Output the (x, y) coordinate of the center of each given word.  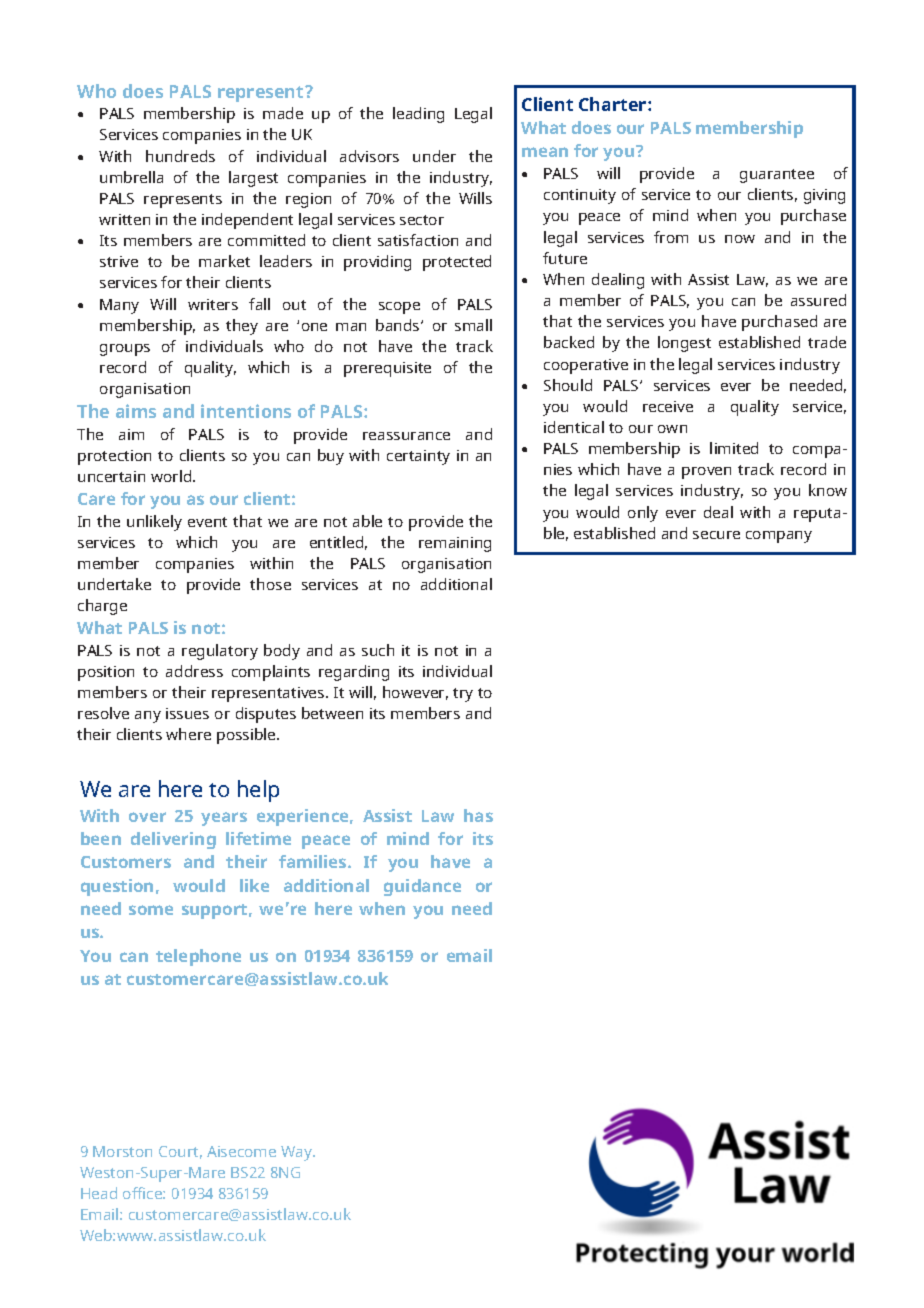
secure (716, 535)
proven (706, 473)
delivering (173, 840)
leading (418, 115)
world (172, 476)
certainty (418, 457)
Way (298, 1153)
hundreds (180, 156)
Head (99, 1193)
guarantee (777, 176)
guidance (422, 887)
